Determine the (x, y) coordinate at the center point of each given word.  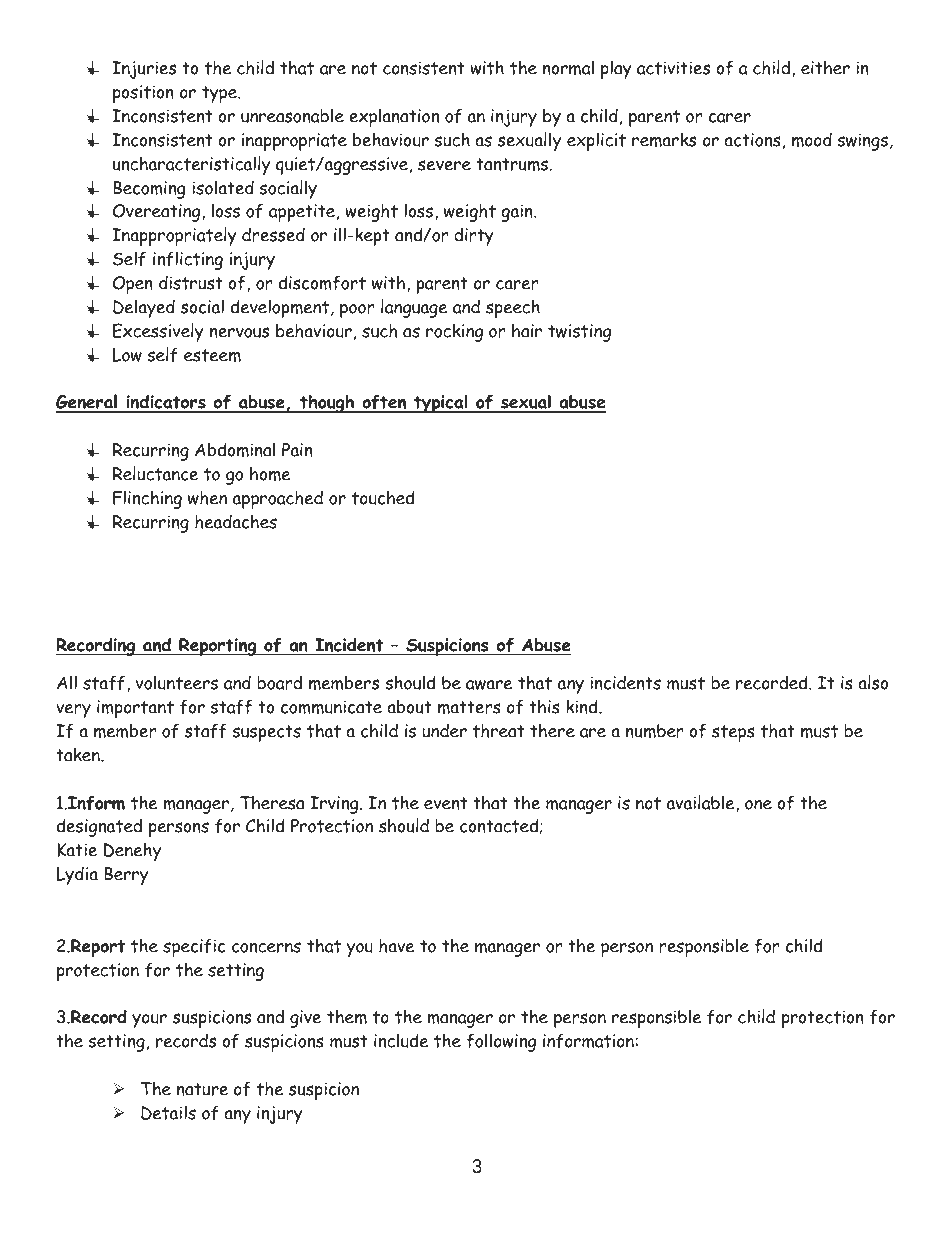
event (445, 803)
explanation (394, 117)
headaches (236, 521)
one (758, 805)
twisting (579, 333)
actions (752, 140)
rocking (454, 332)
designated (99, 827)
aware (489, 685)
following (501, 1042)
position (143, 94)
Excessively (158, 332)
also (873, 682)
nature (202, 1089)
